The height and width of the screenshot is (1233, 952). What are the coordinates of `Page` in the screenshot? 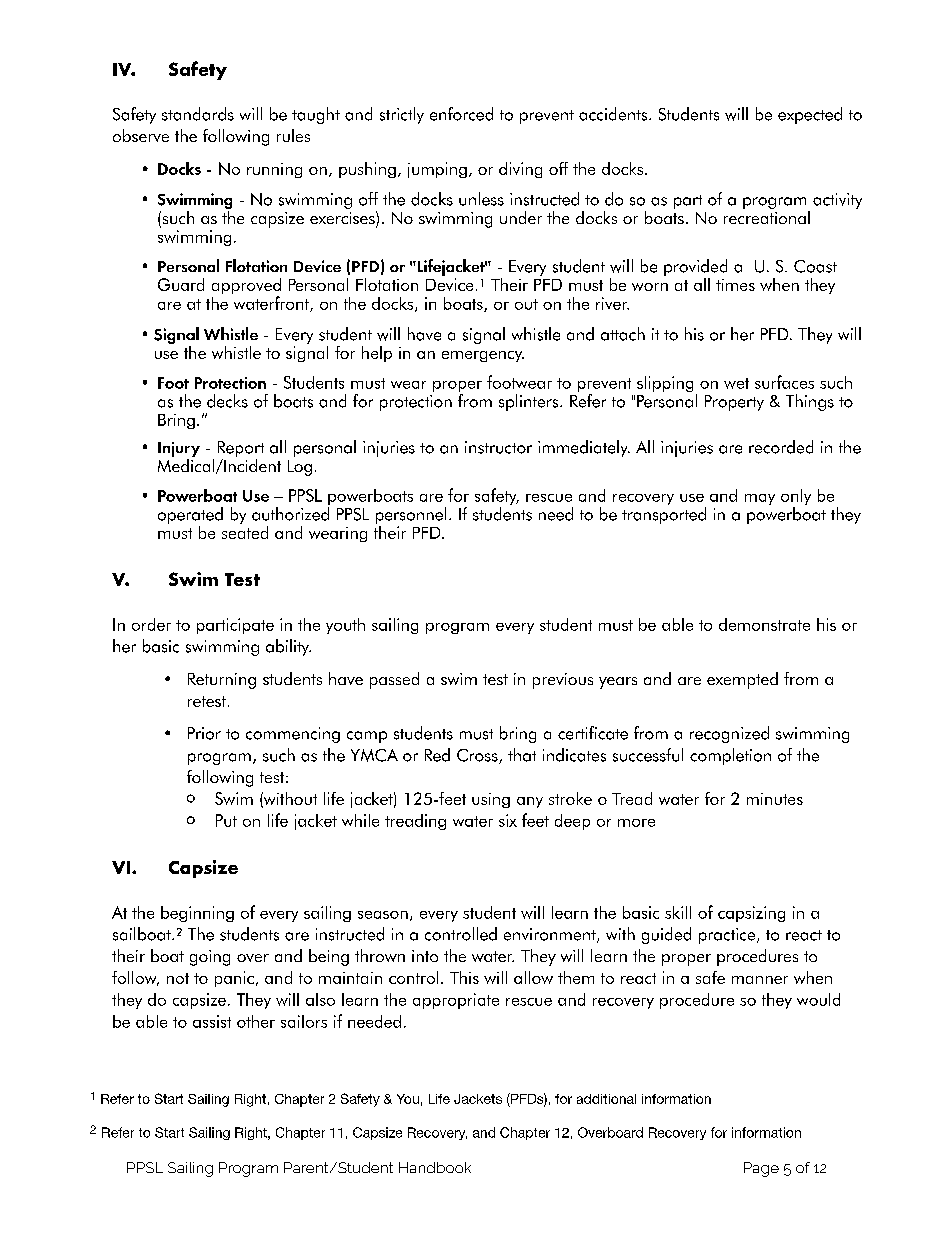 It's located at (761, 1169).
